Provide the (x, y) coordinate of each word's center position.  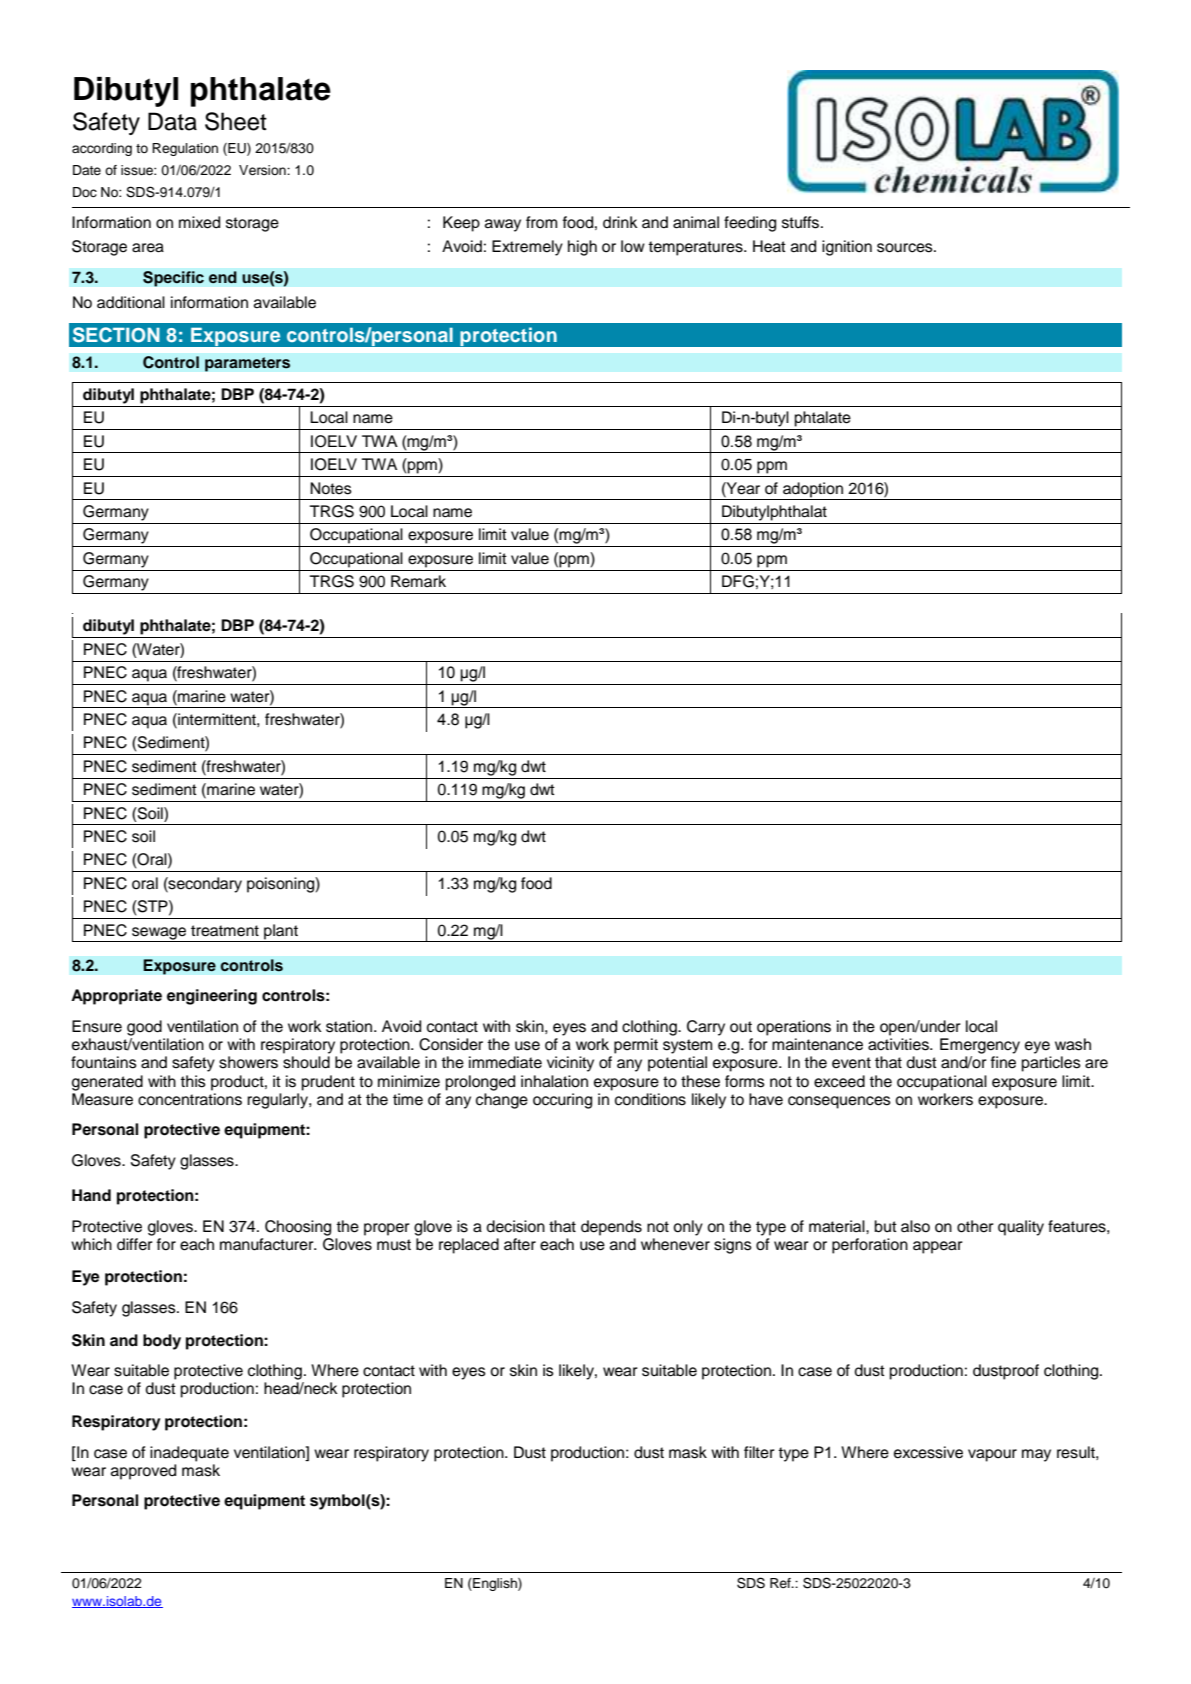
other (975, 1226)
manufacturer (268, 1244)
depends (611, 1228)
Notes (331, 488)
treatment (225, 931)
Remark (418, 581)
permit (636, 1046)
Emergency (980, 1046)
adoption (813, 490)
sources (906, 248)
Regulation (185, 149)
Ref (781, 1583)
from (541, 222)
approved (143, 1472)
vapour (992, 1455)
